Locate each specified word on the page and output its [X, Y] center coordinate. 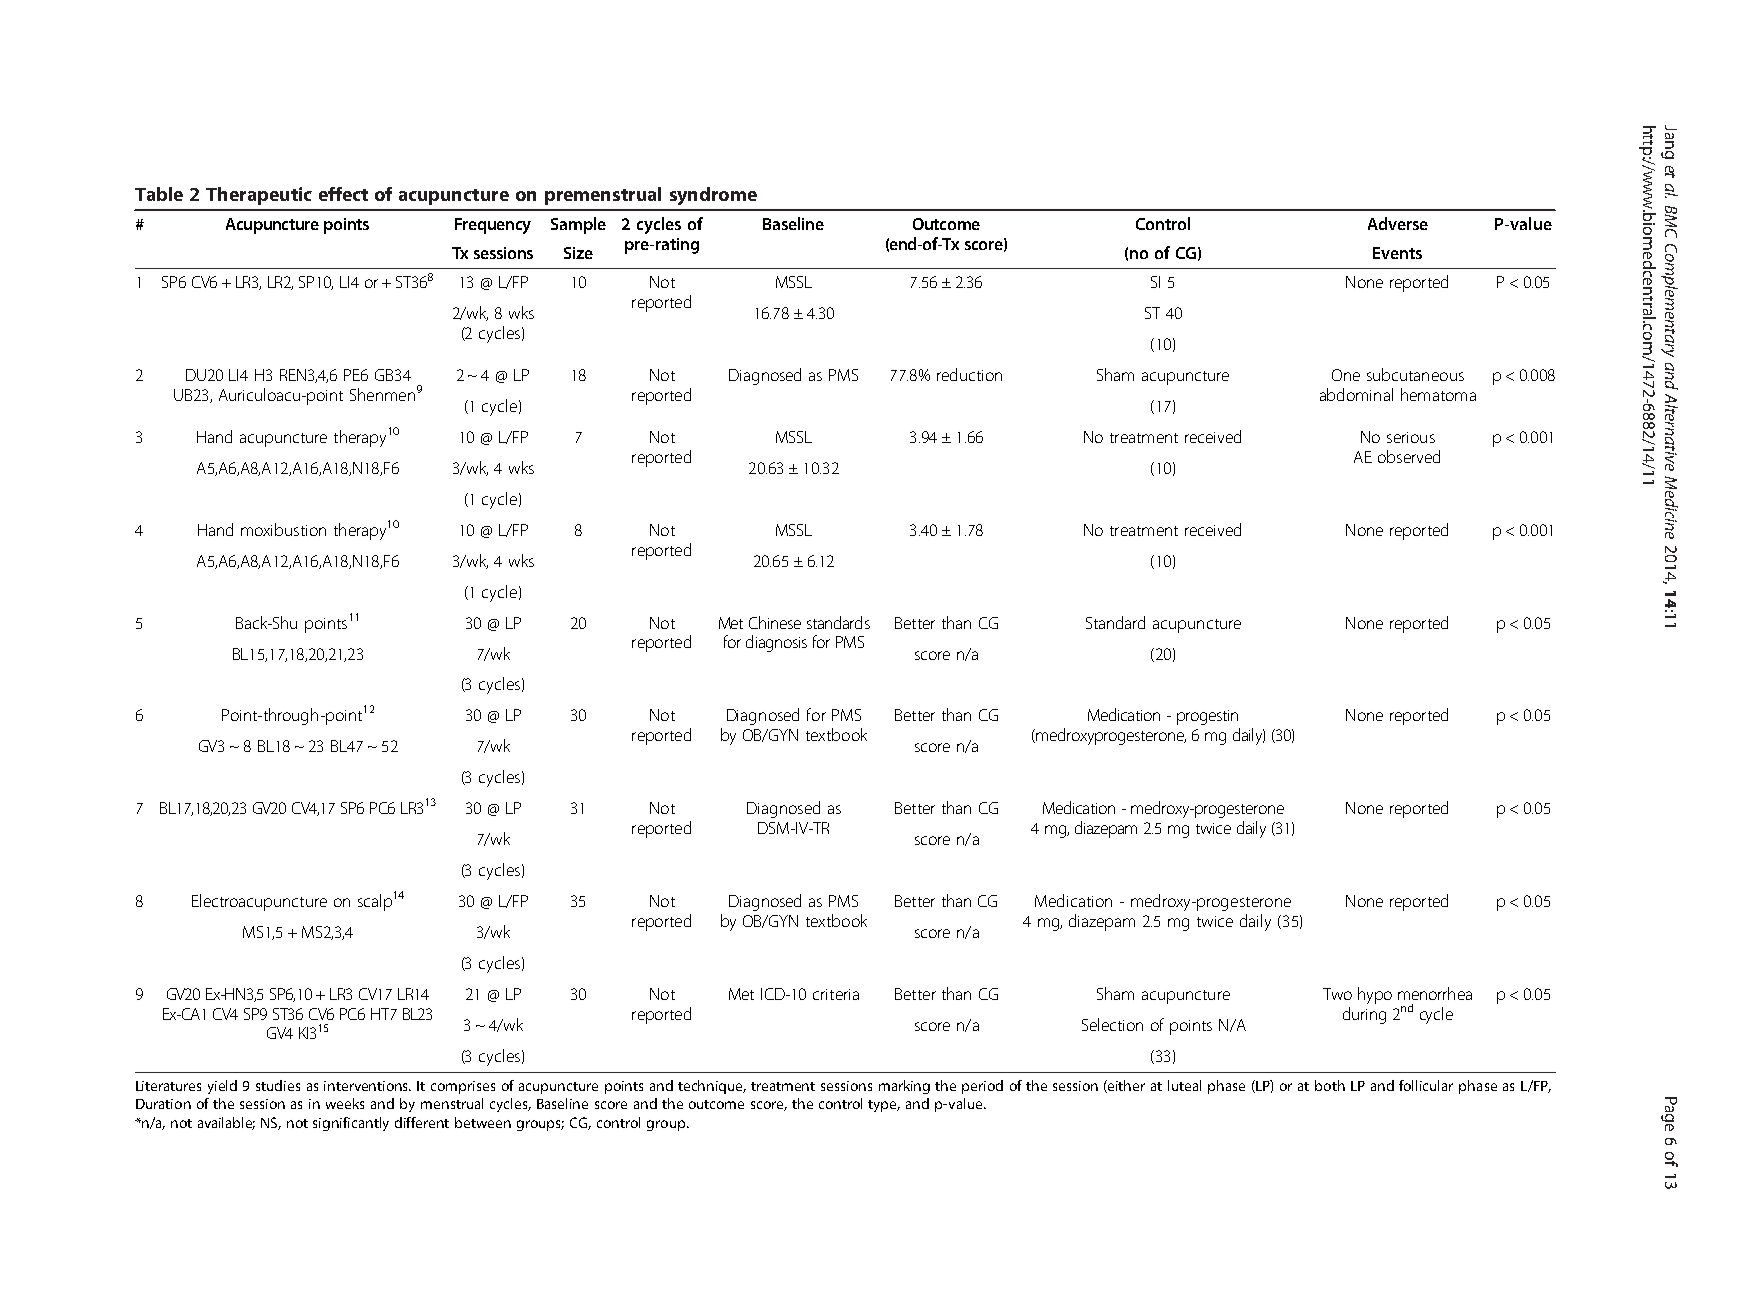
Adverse [1398, 223]
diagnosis [776, 643]
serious [1411, 437]
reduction [969, 374]
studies [278, 1085]
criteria [836, 994]
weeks [345, 1103]
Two [1337, 994]
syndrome [713, 196]
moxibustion [283, 529]
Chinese [775, 622]
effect [343, 194]
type [884, 1106]
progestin [1207, 717]
